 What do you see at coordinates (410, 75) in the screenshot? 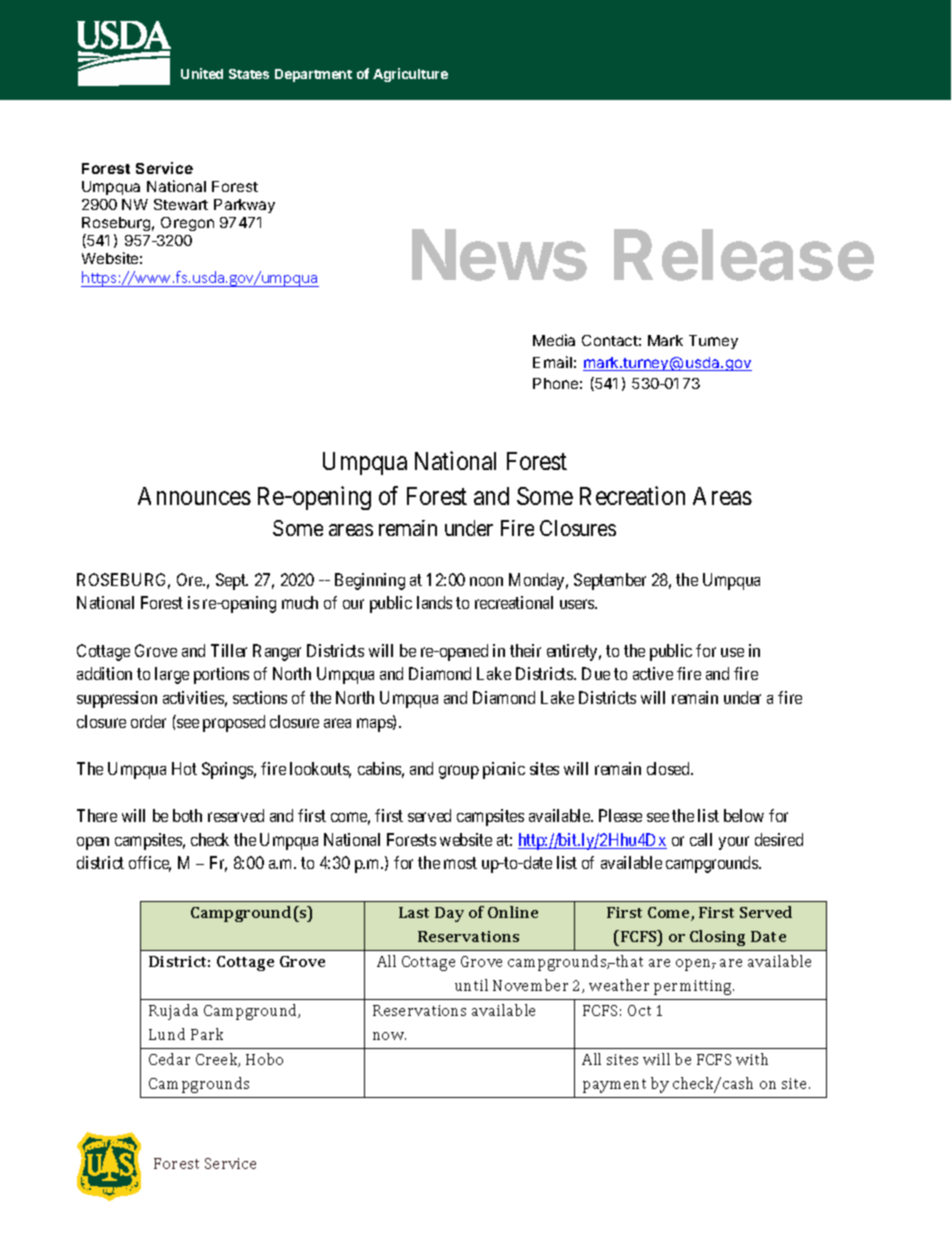
I see `Agriculture` at bounding box center [410, 75].
